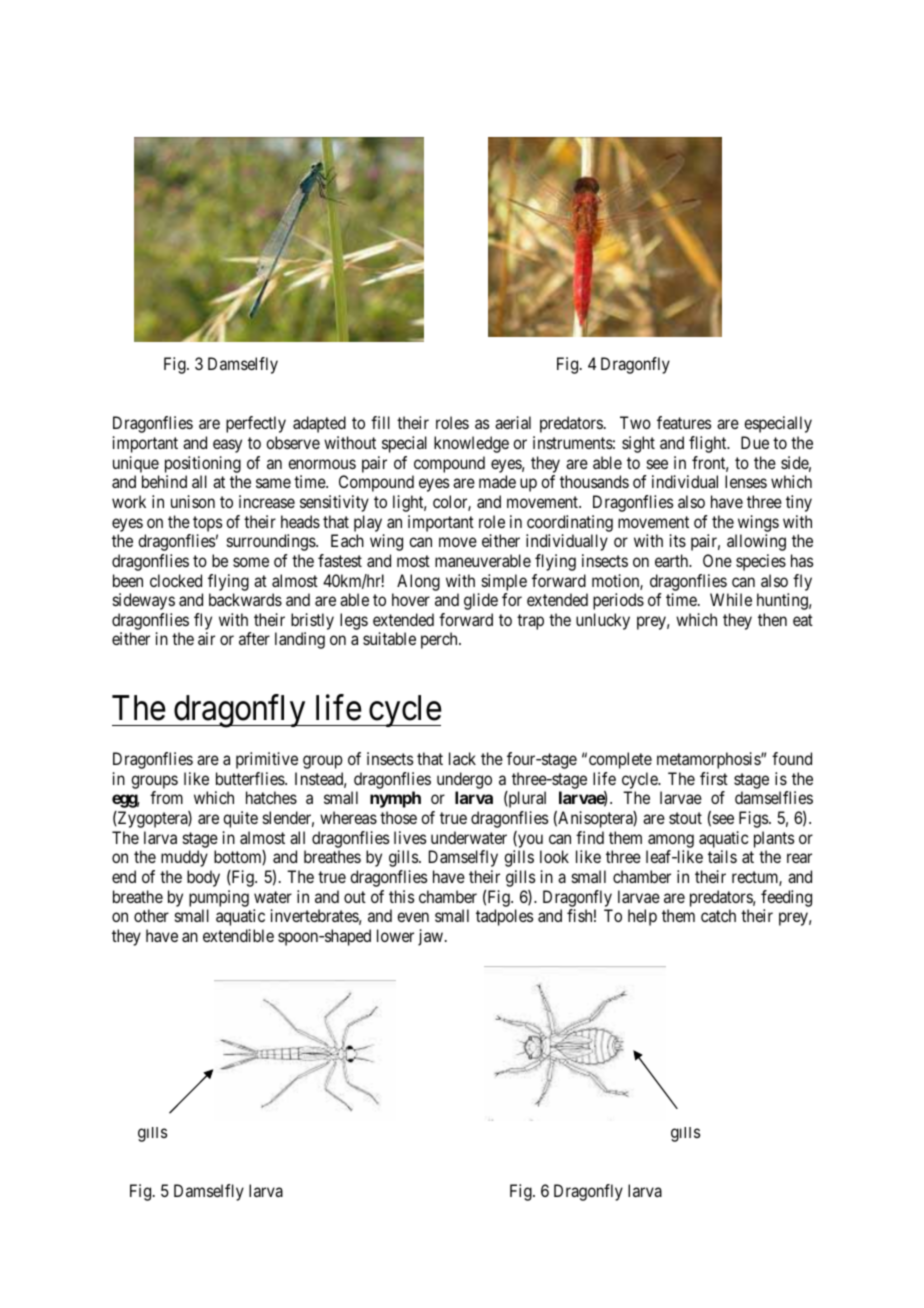 The height and width of the page is (1308, 924). Describe the element at coordinates (227, 446) in the page. I see `easy` at that location.
